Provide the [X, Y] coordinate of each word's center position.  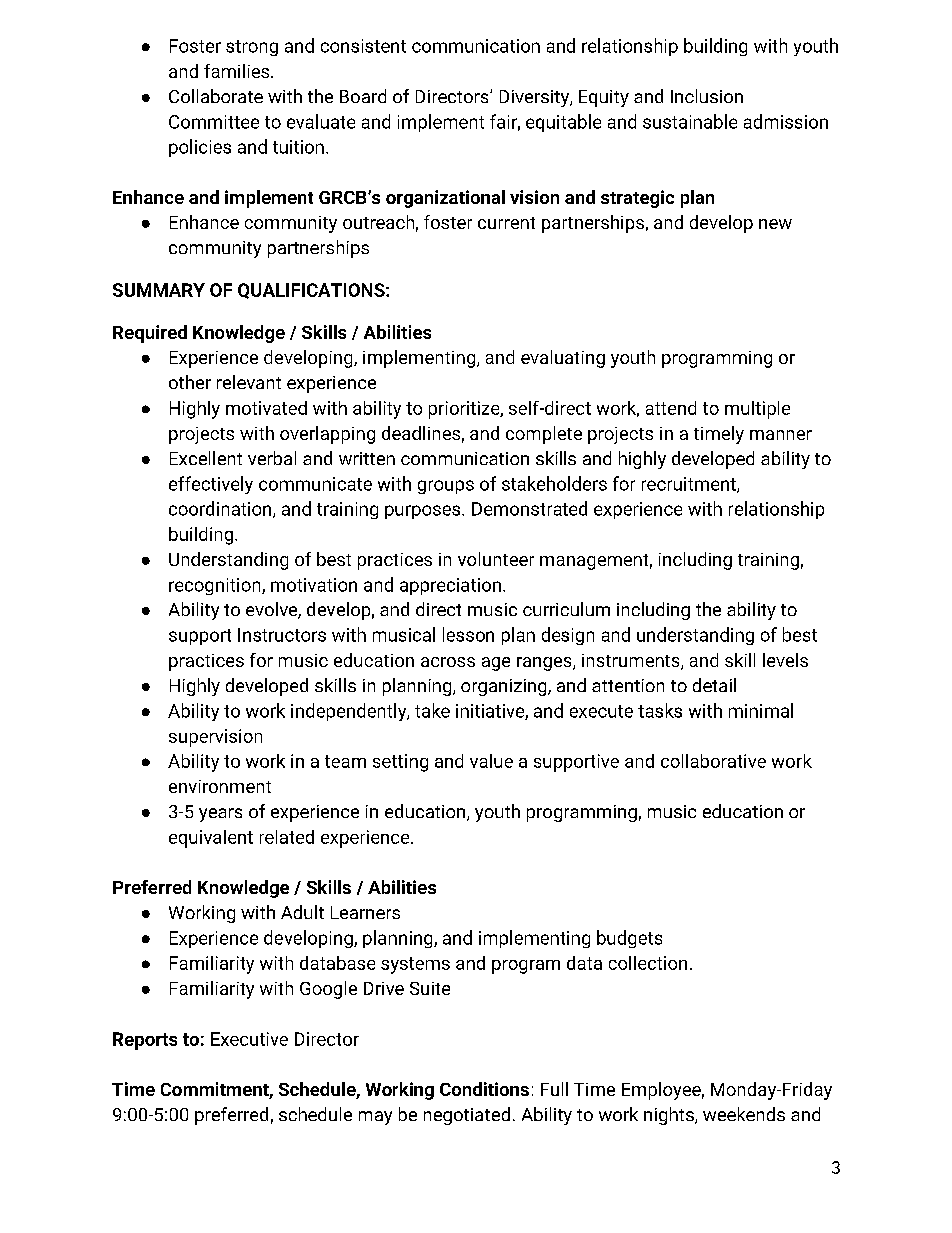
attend [671, 408]
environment [220, 786]
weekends [744, 1114]
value [491, 761]
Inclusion [707, 96]
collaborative [713, 761]
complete [544, 435]
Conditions [484, 1089]
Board [363, 96]
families [238, 71]
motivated [266, 408]
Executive [249, 1039]
